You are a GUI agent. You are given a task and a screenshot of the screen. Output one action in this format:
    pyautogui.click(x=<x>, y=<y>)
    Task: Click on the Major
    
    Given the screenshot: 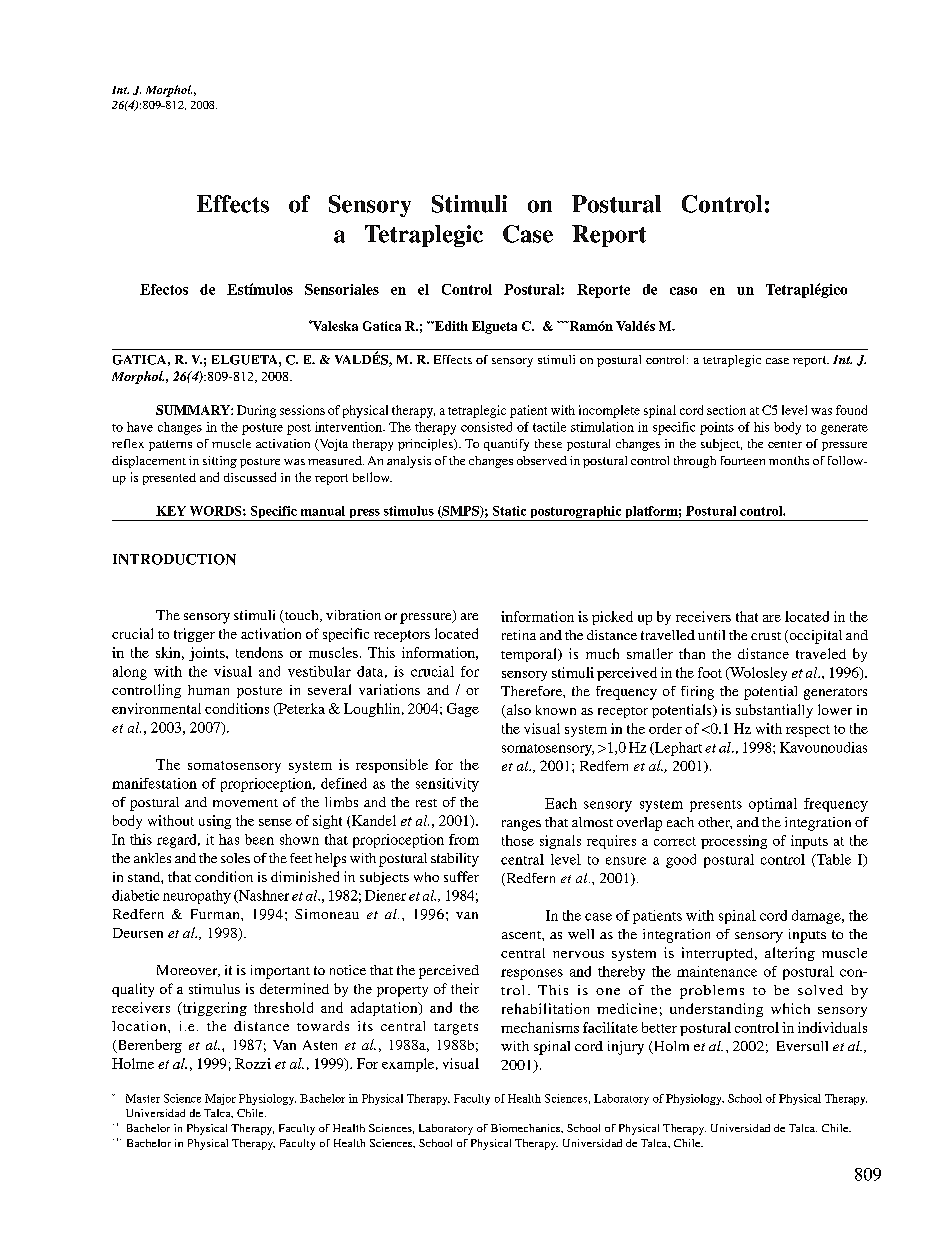 What is the action you would take?
    pyautogui.click(x=220, y=1099)
